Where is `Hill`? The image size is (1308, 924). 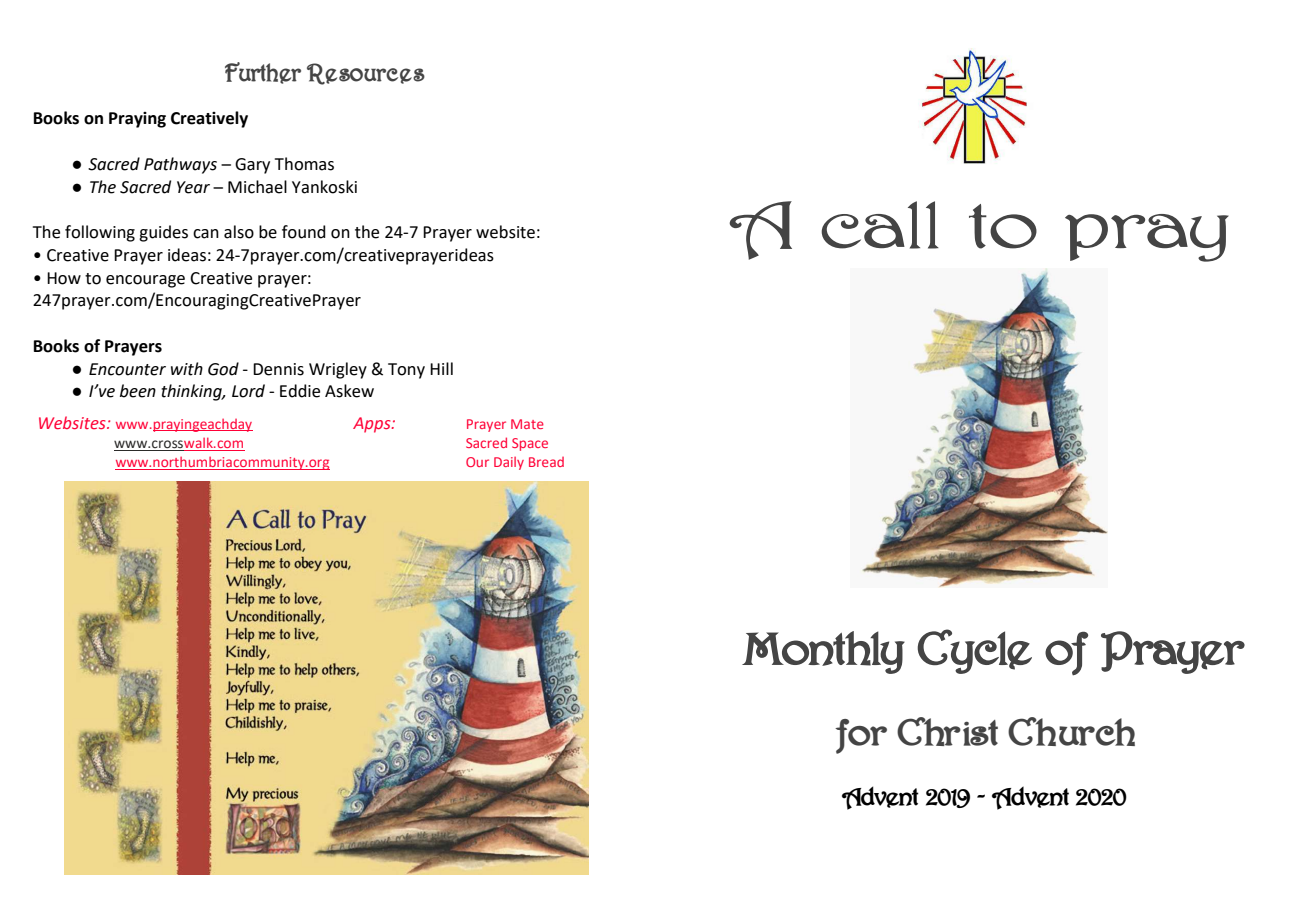
Hill is located at coordinates (441, 368).
